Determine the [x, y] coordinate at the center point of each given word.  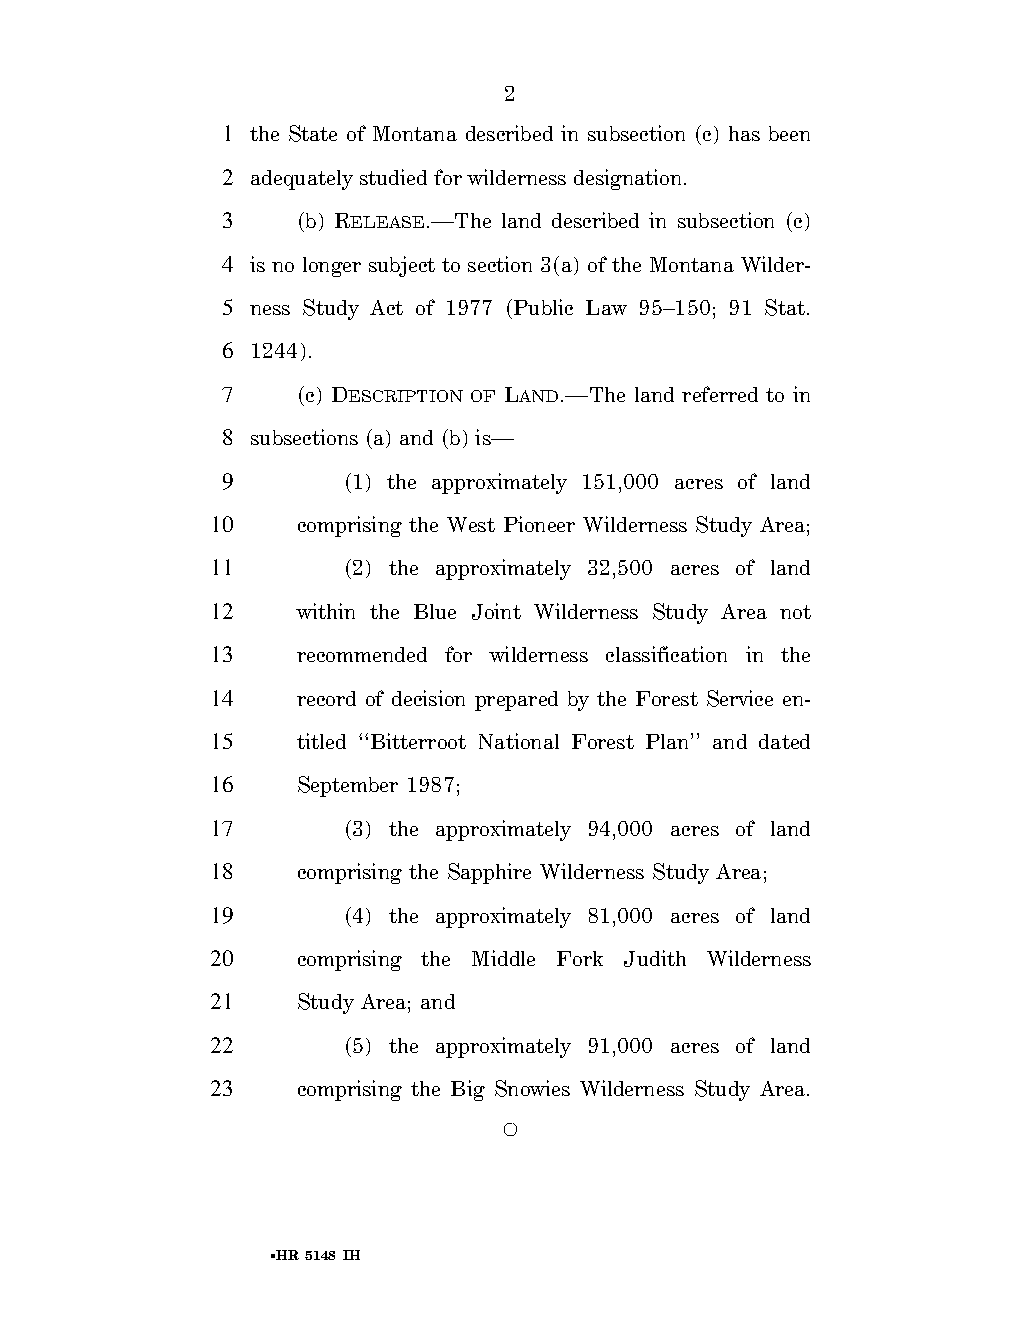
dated [784, 741]
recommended [362, 654]
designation [629, 179]
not [795, 612]
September [348, 786]
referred [720, 394]
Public [543, 307]
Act [386, 307]
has [744, 133]
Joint [496, 611]
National [519, 741]
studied [393, 177]
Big [468, 1090]
